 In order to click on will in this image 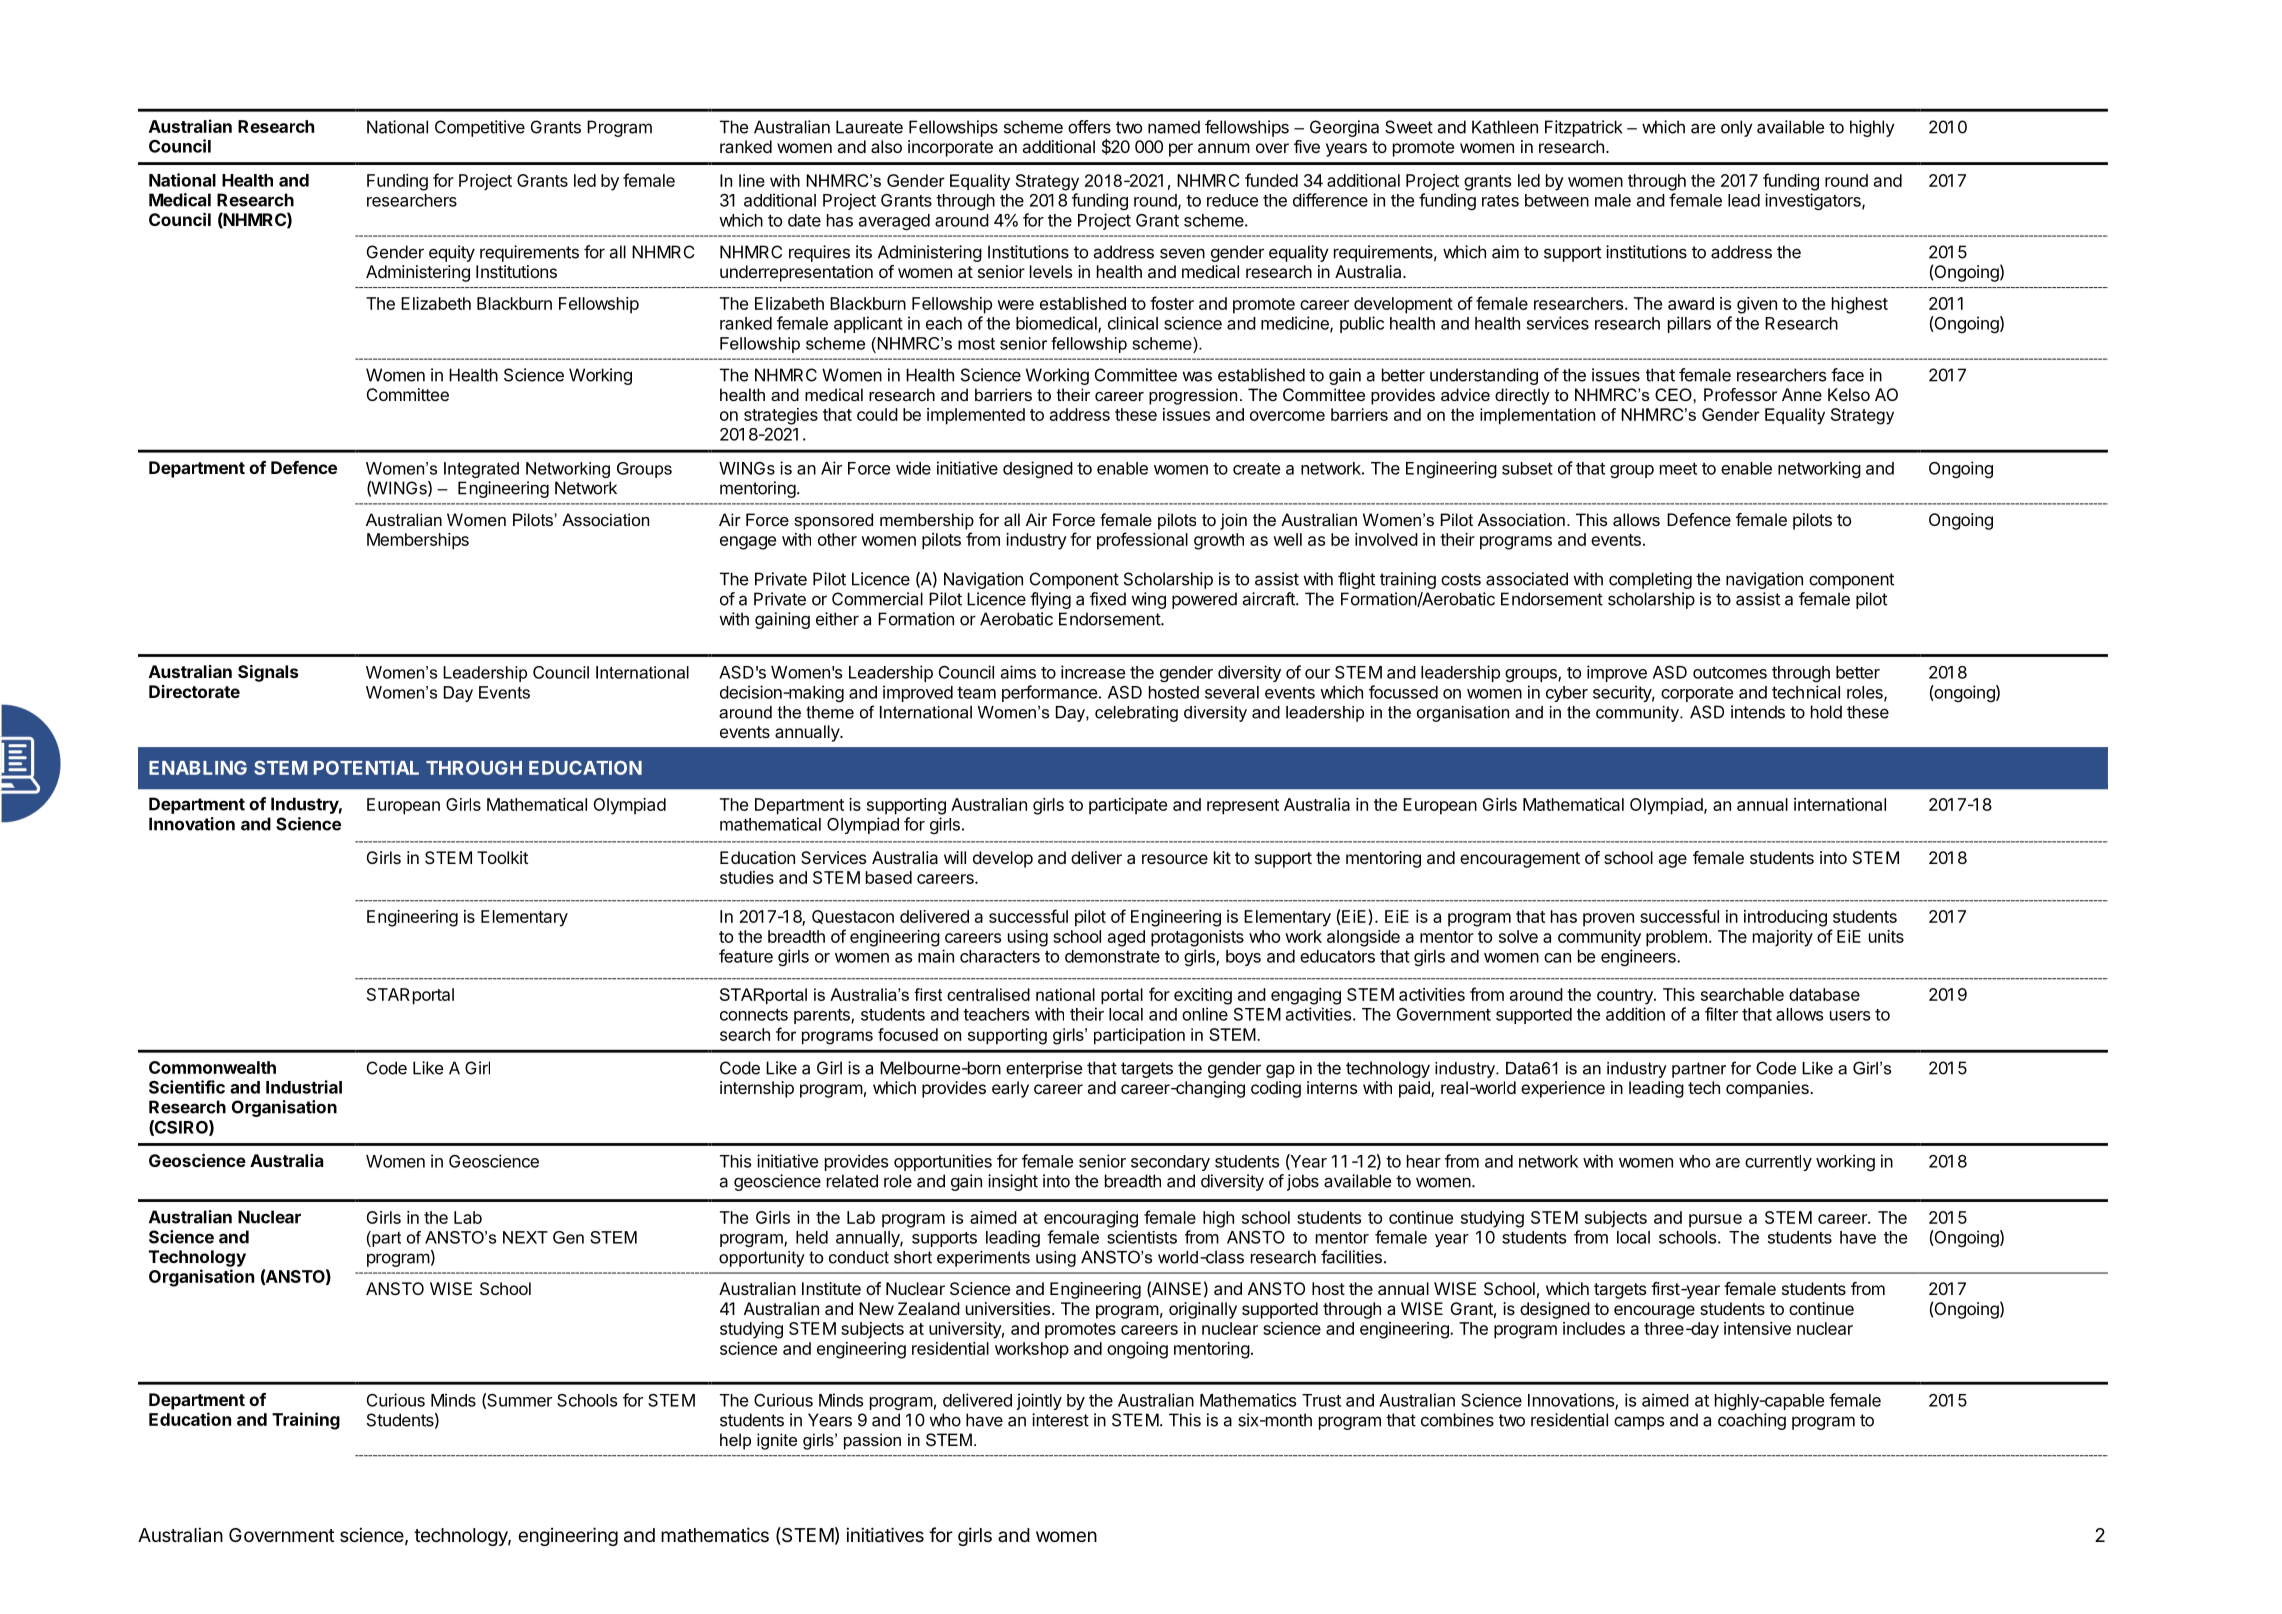, I will do `click(955, 857)`.
